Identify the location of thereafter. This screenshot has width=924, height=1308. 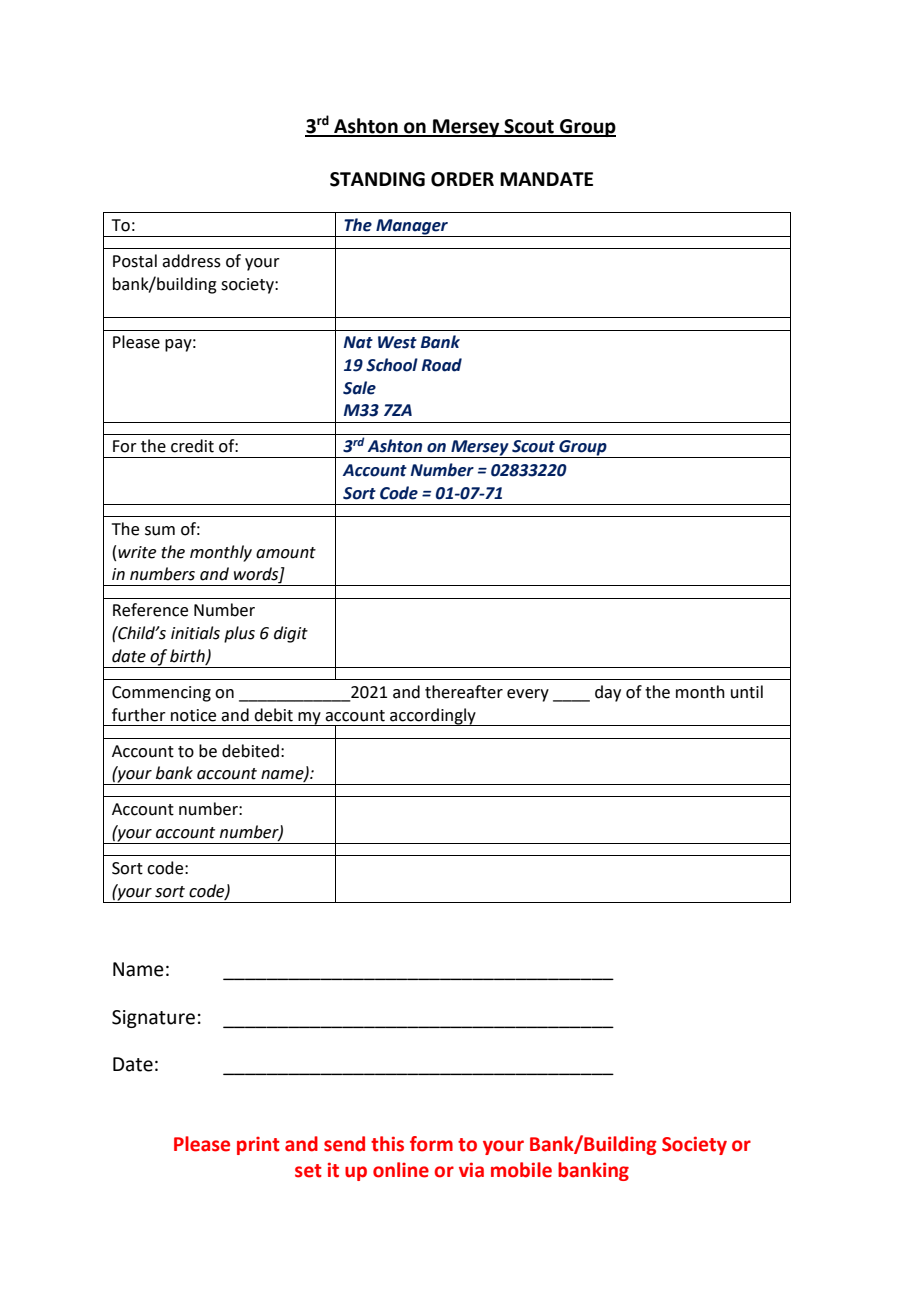
(464, 692).
